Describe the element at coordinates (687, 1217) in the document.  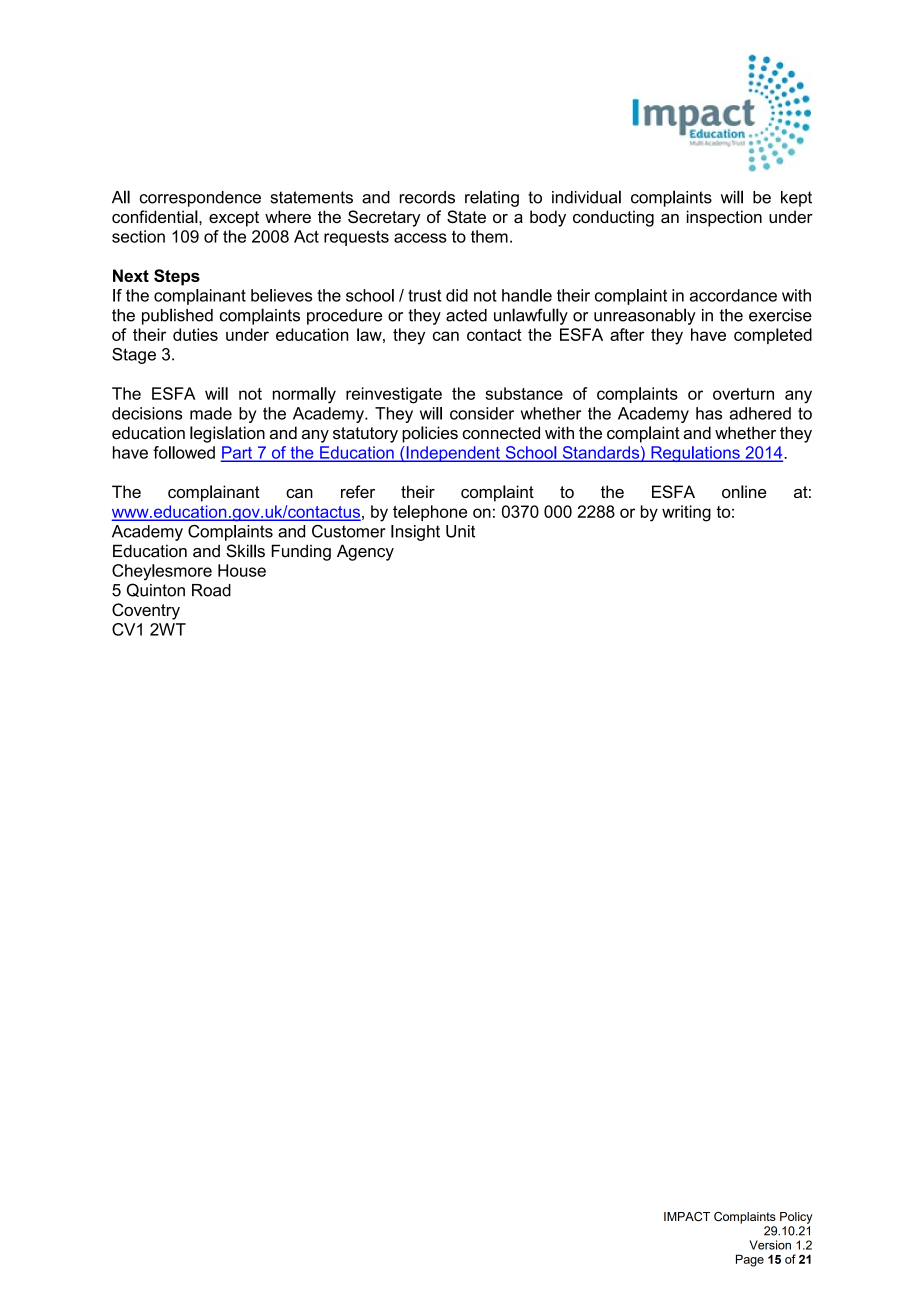
I see `IMPACT` at that location.
